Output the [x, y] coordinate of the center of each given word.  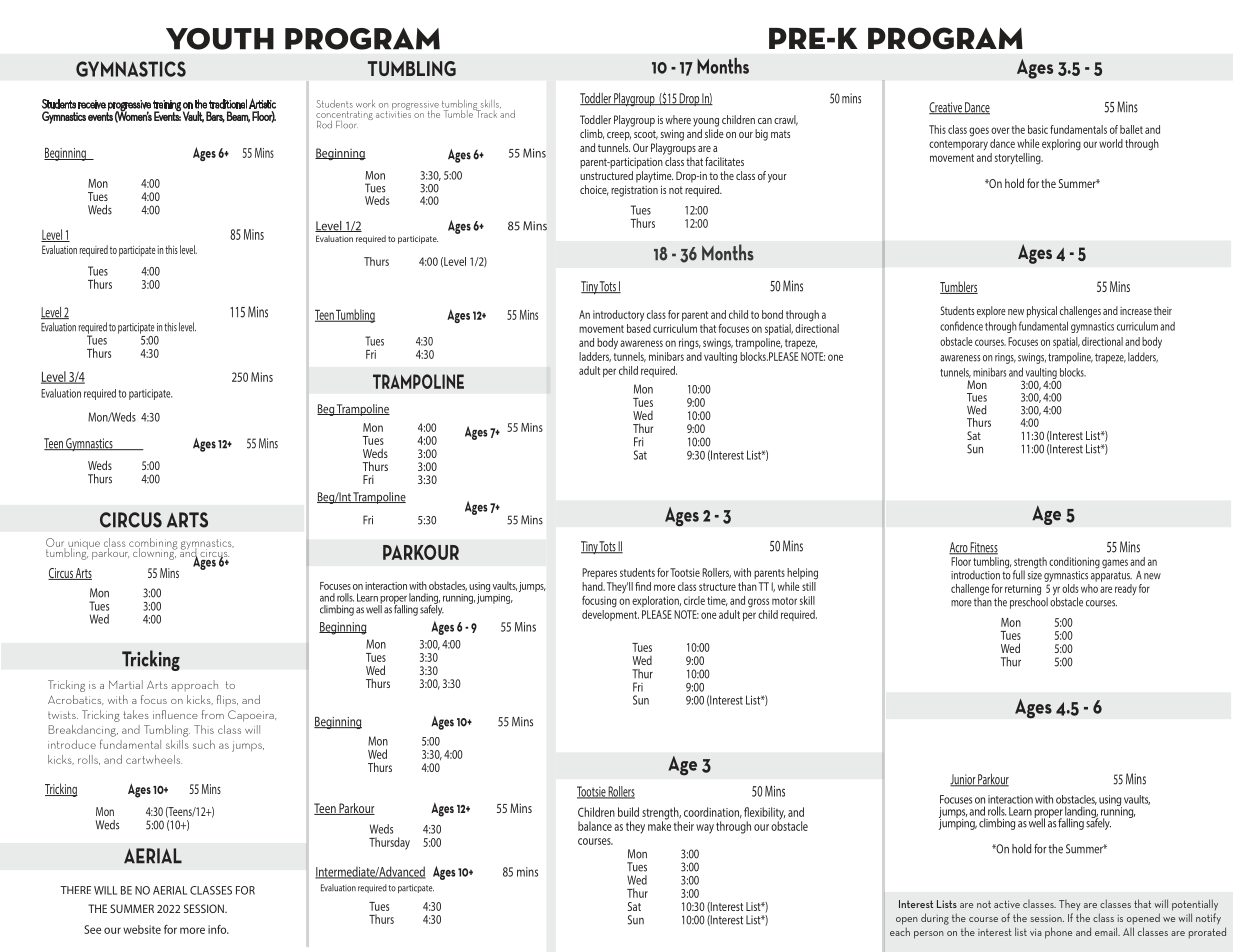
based [639, 327]
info [218, 929]
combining [153, 545]
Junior [963, 780]
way [705, 829]
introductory [618, 316]
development [610, 614]
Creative [946, 108]
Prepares [599, 573]
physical [1042, 312]
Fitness [983, 548]
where [678, 119]
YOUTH [220, 39]
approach [194, 685]
